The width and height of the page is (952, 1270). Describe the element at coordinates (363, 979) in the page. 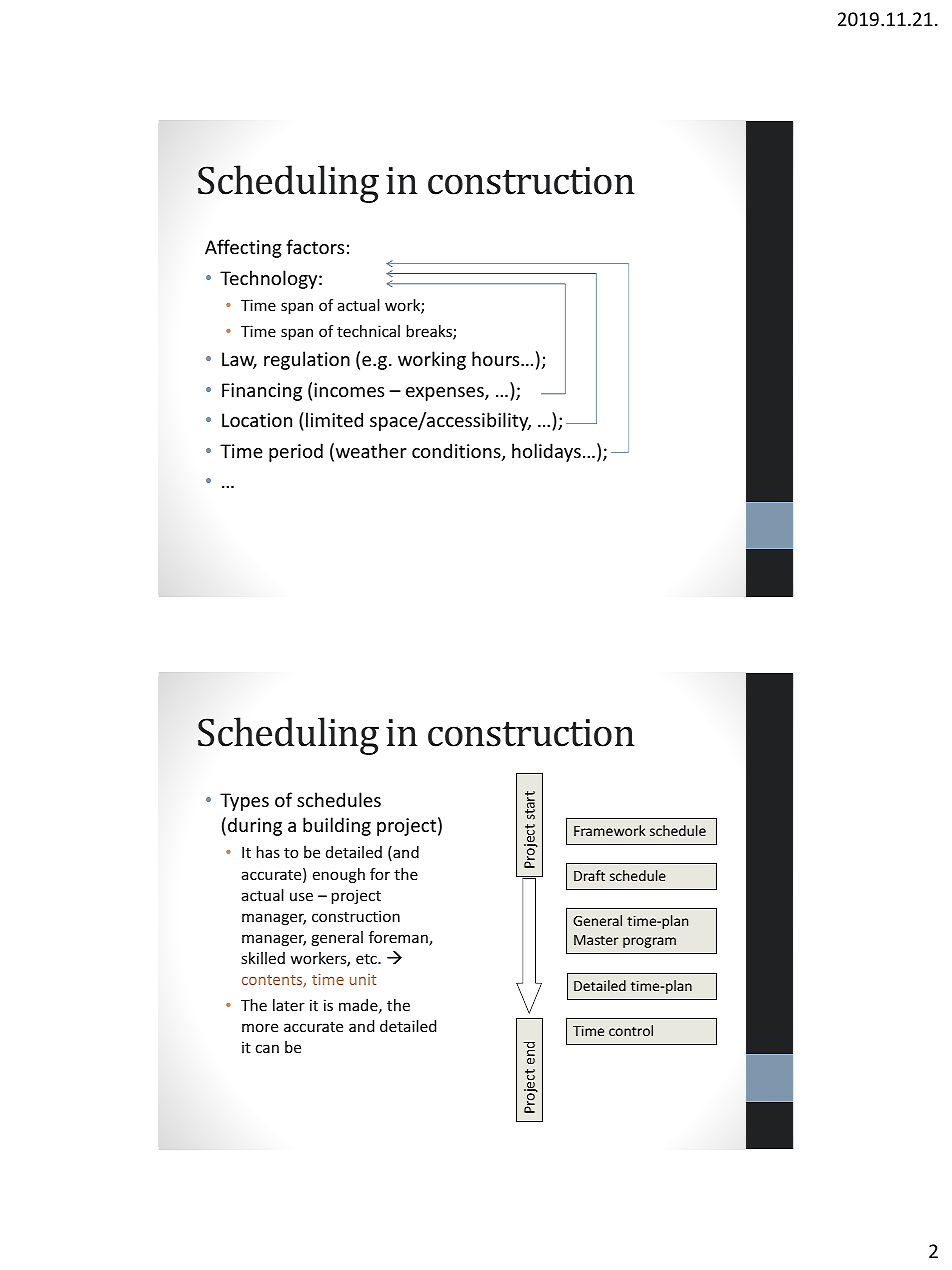

I see `unit` at that location.
